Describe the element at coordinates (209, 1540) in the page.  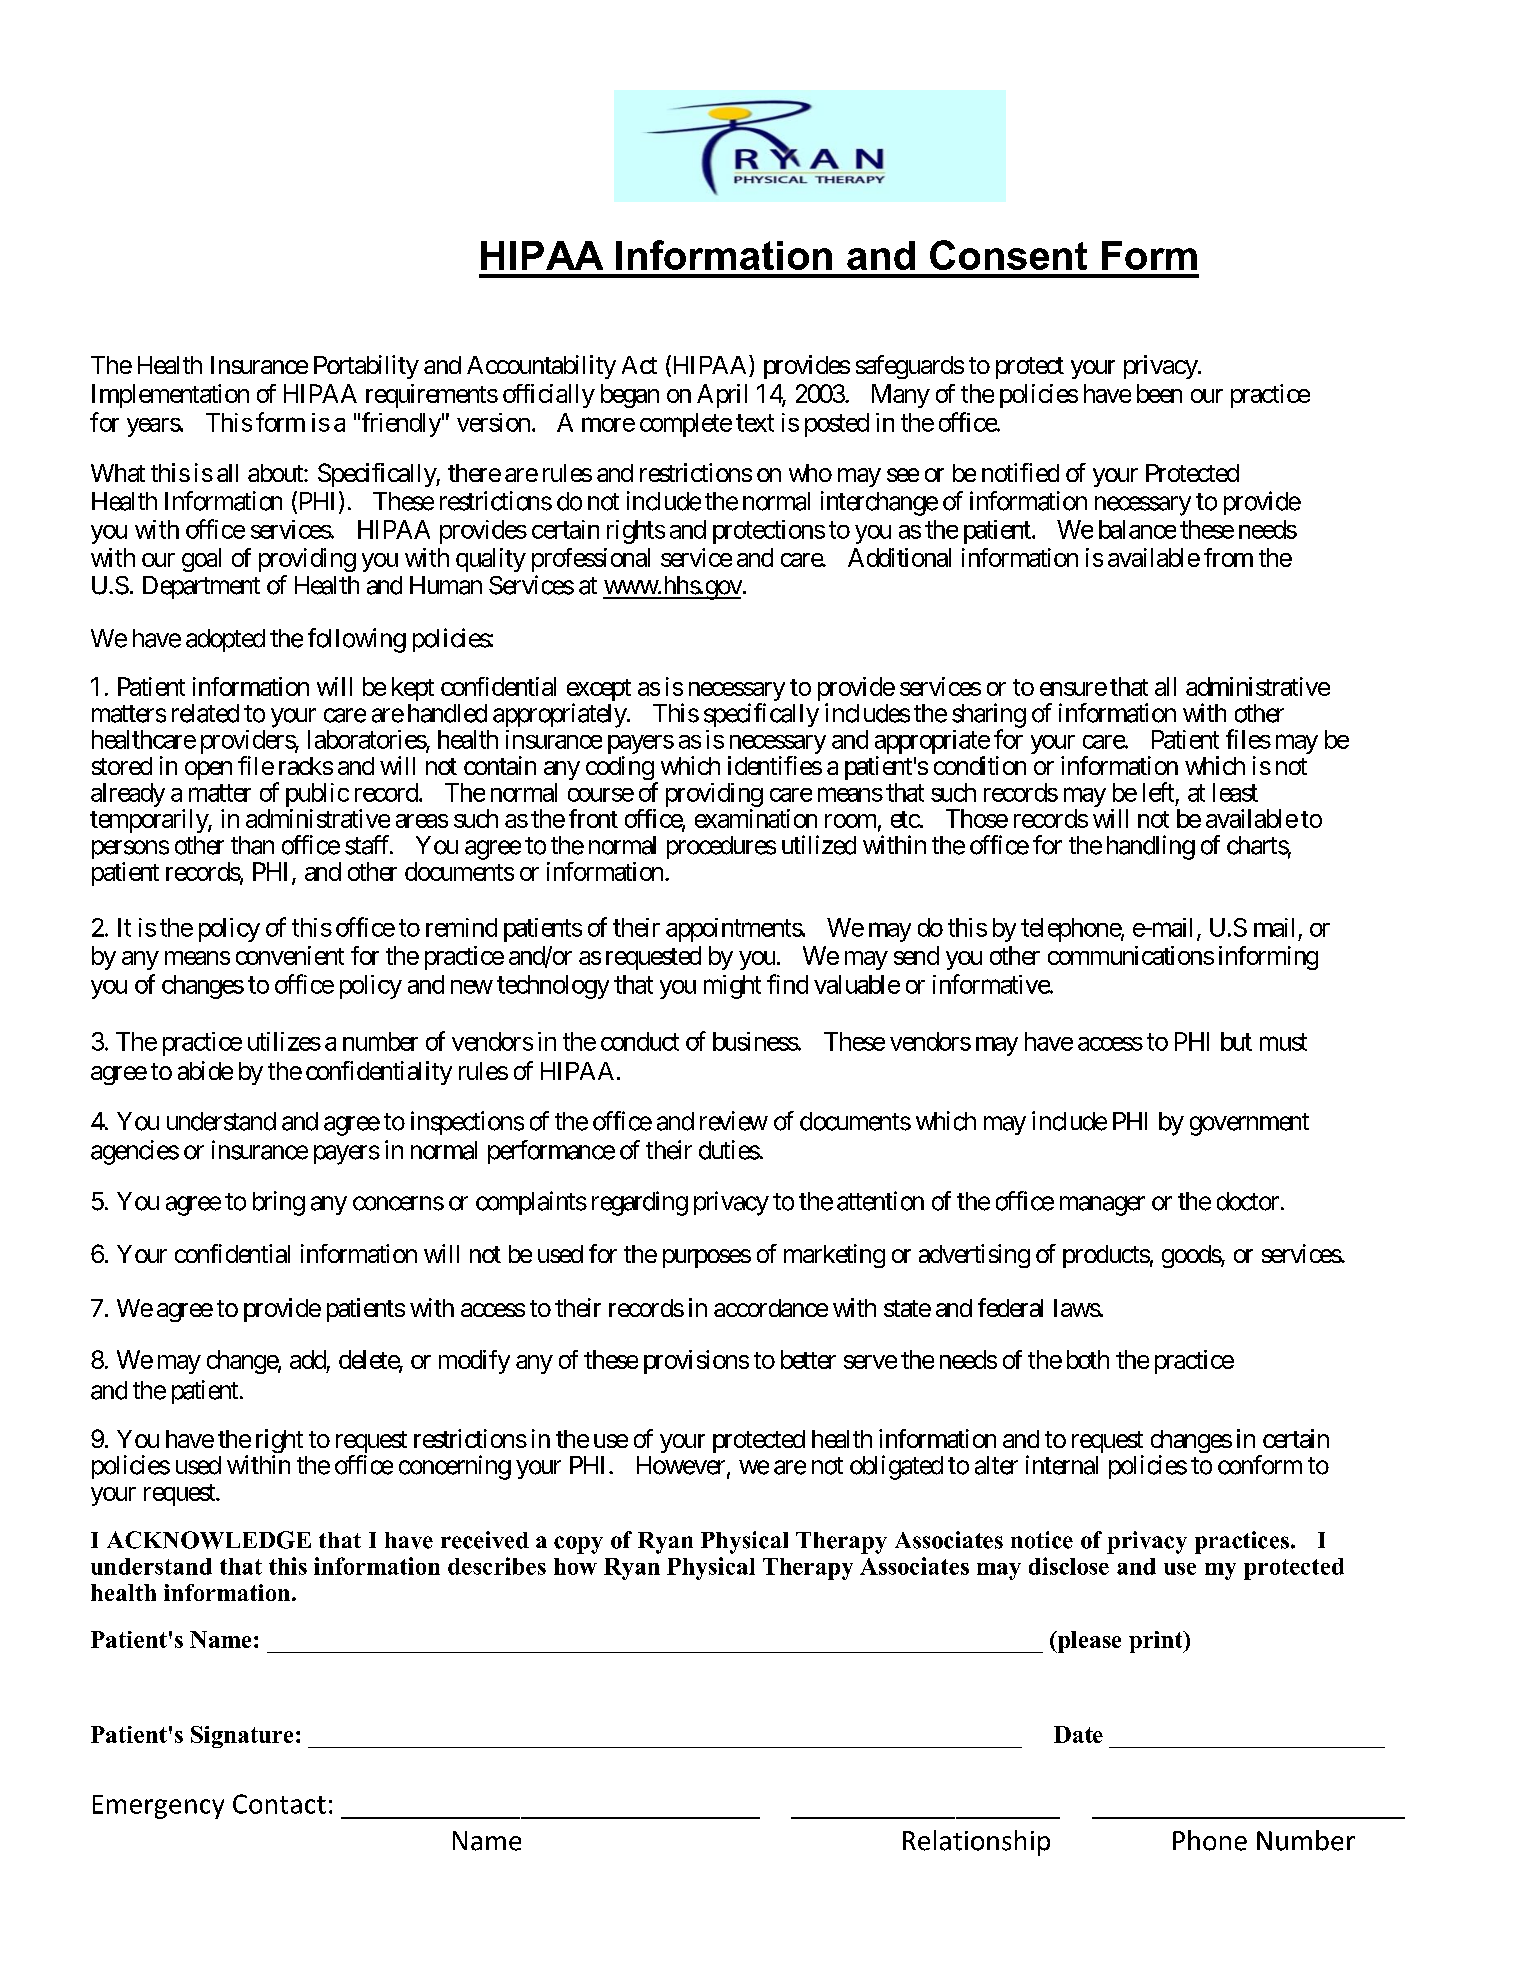
I see `ACKNOWLEDGE` at that location.
